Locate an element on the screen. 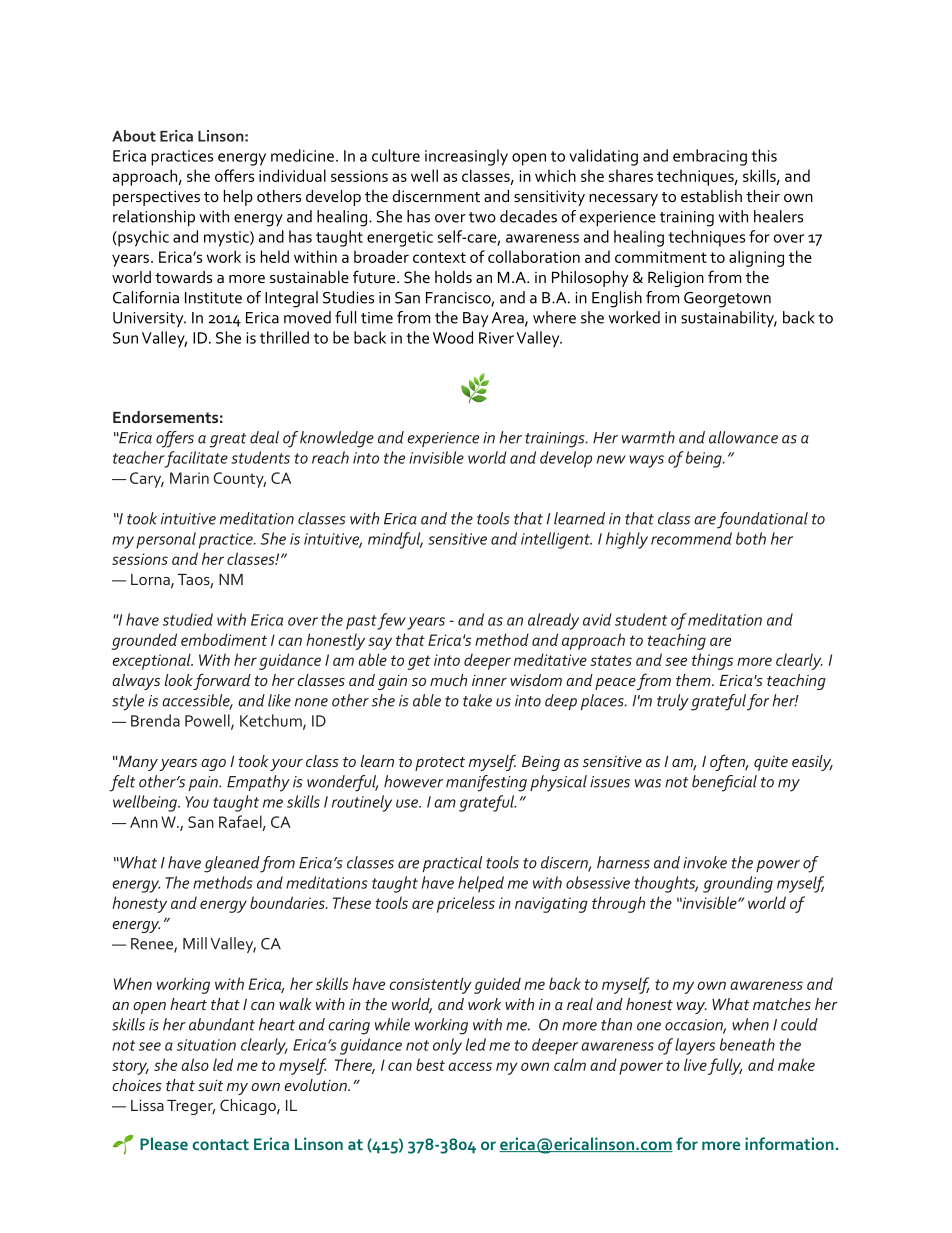 Image resolution: width=952 pixels, height=1233 pixels. best is located at coordinates (430, 1064).
